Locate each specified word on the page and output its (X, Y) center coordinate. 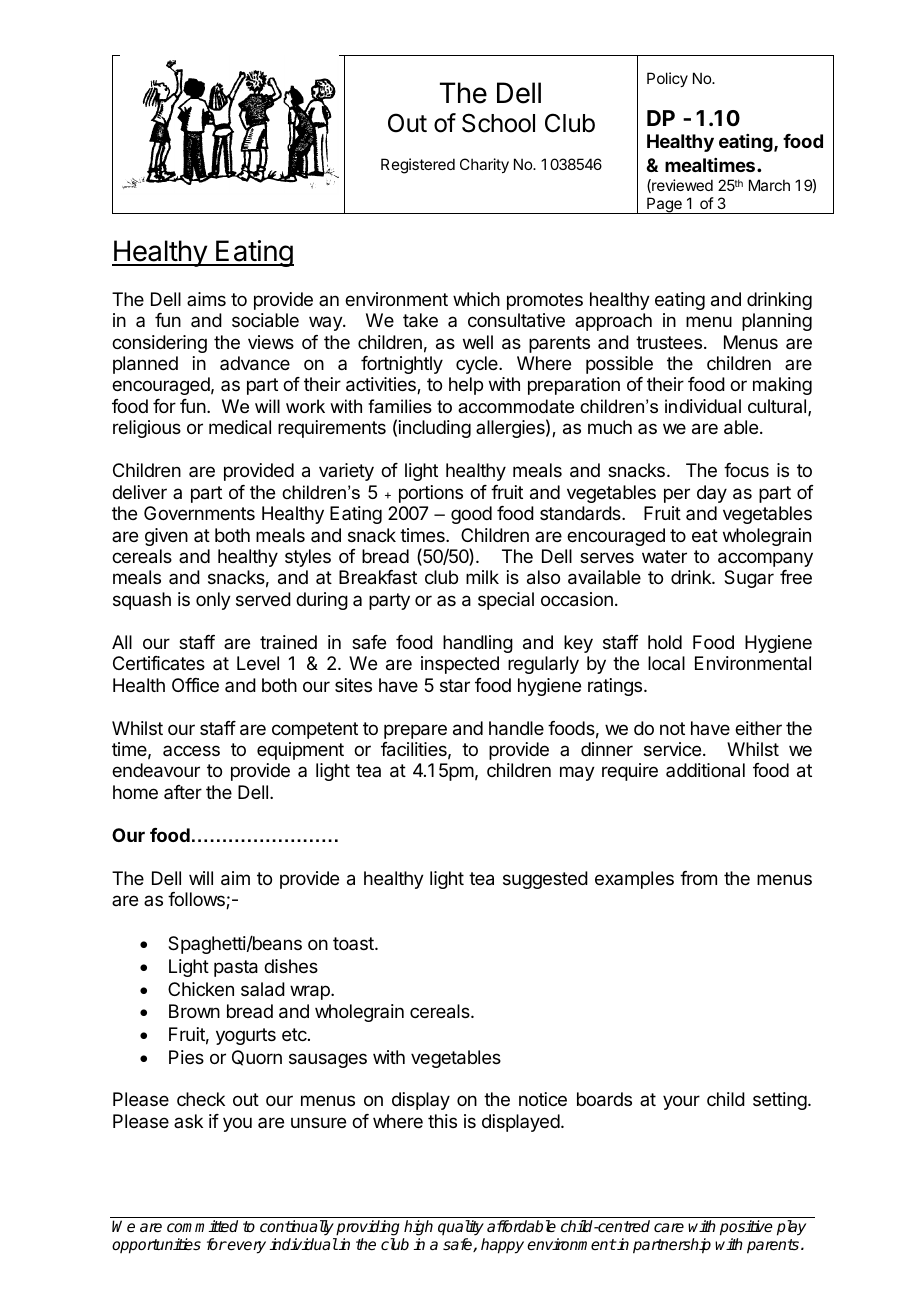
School (498, 123)
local (666, 663)
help (466, 386)
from (698, 878)
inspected (460, 665)
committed (202, 1226)
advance (255, 363)
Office (195, 685)
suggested (545, 880)
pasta (236, 968)
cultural (777, 406)
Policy (667, 79)
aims (206, 299)
